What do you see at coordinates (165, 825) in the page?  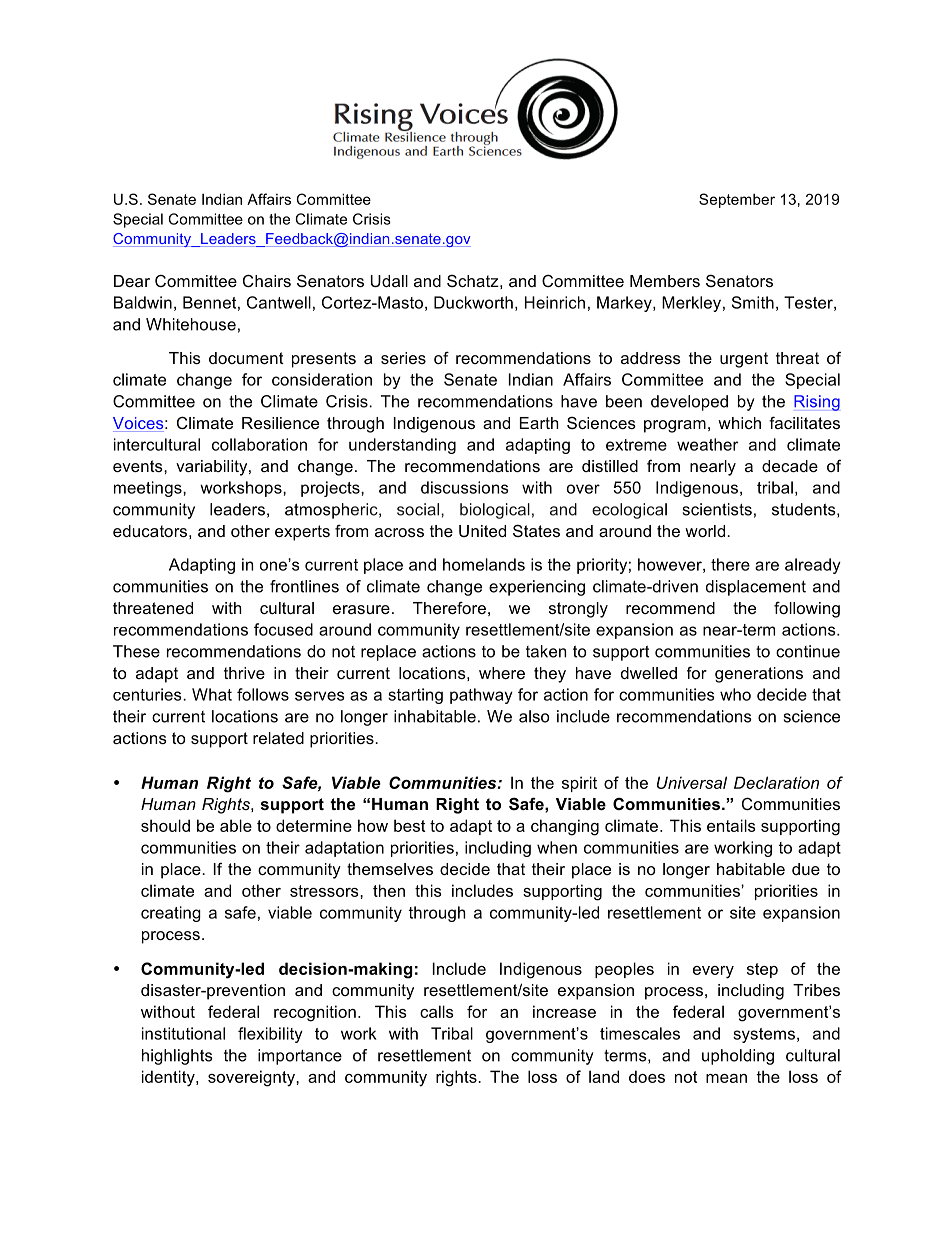 I see `should` at bounding box center [165, 825].
